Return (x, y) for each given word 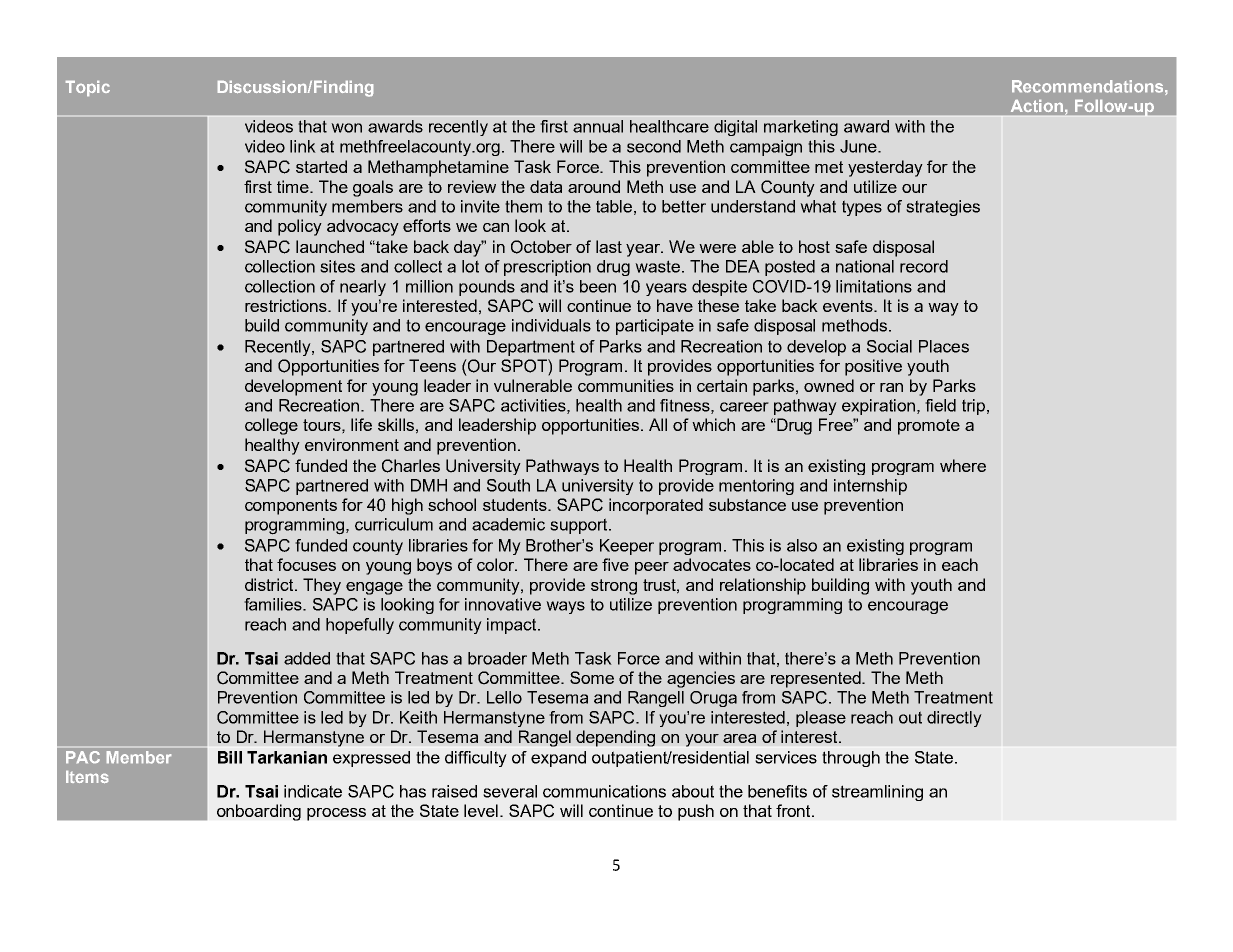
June (859, 146)
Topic (88, 88)
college (271, 426)
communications (604, 791)
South (508, 485)
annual (598, 126)
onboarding (259, 812)
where (963, 465)
